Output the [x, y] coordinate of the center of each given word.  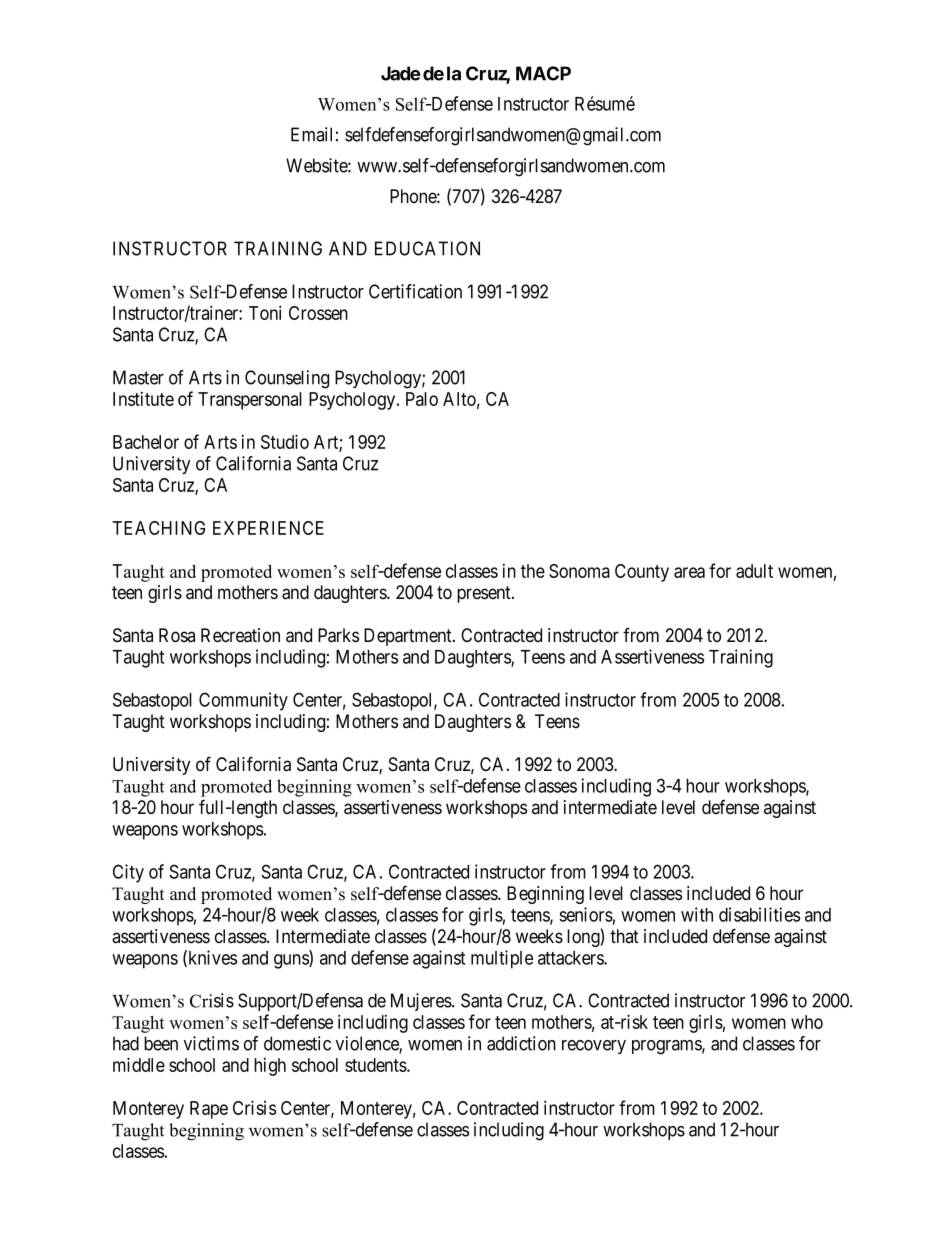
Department [409, 637]
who [807, 1022]
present [485, 594]
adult [754, 571]
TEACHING [159, 528]
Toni [265, 312]
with [697, 914]
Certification [415, 291]
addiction [521, 1043]
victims [211, 1043]
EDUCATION [427, 248]
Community [243, 701]
